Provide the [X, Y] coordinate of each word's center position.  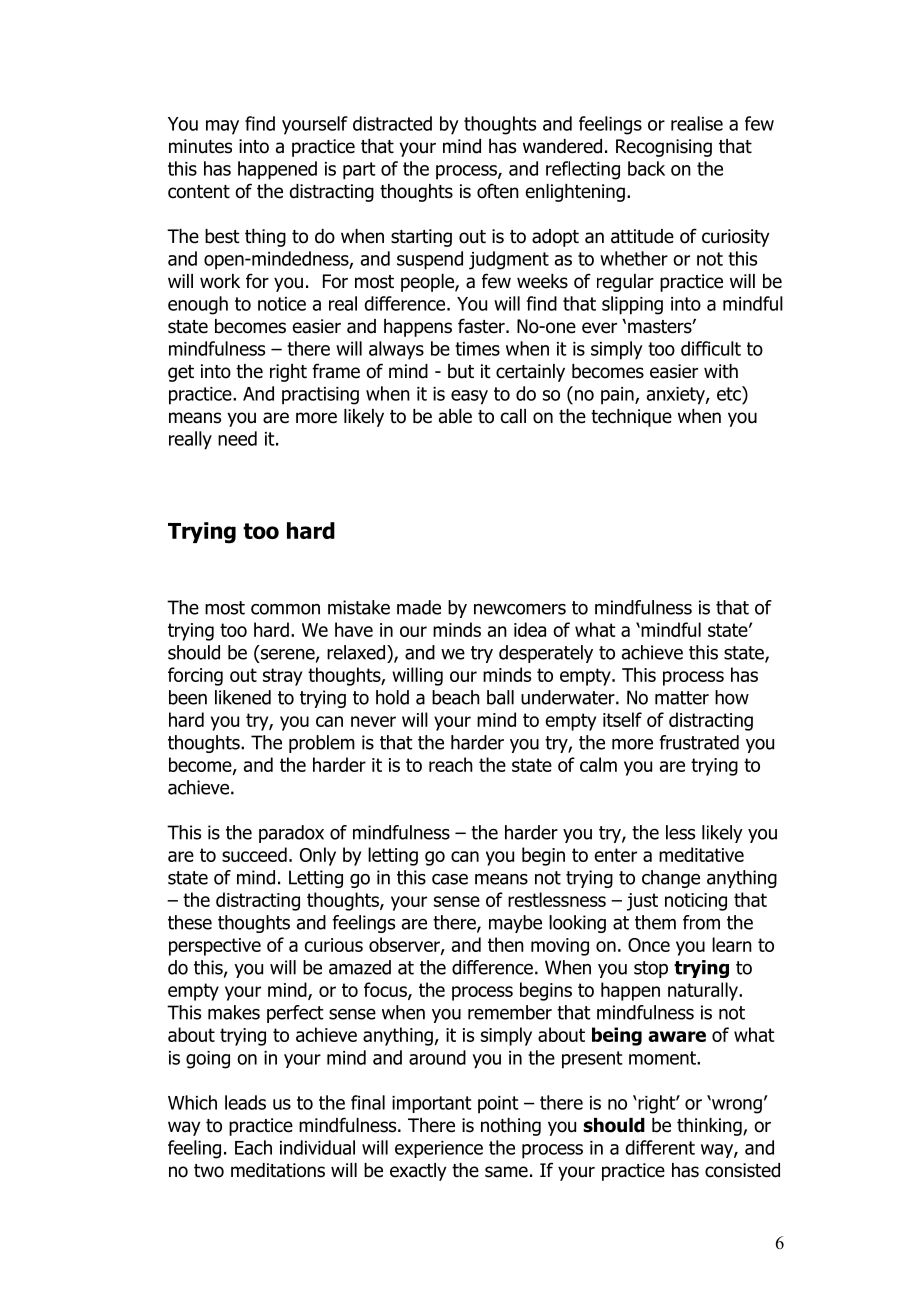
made [419, 607]
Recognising [664, 148]
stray [282, 677]
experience [439, 1149]
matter [682, 698]
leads [245, 1102]
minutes [200, 146]
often [498, 191]
